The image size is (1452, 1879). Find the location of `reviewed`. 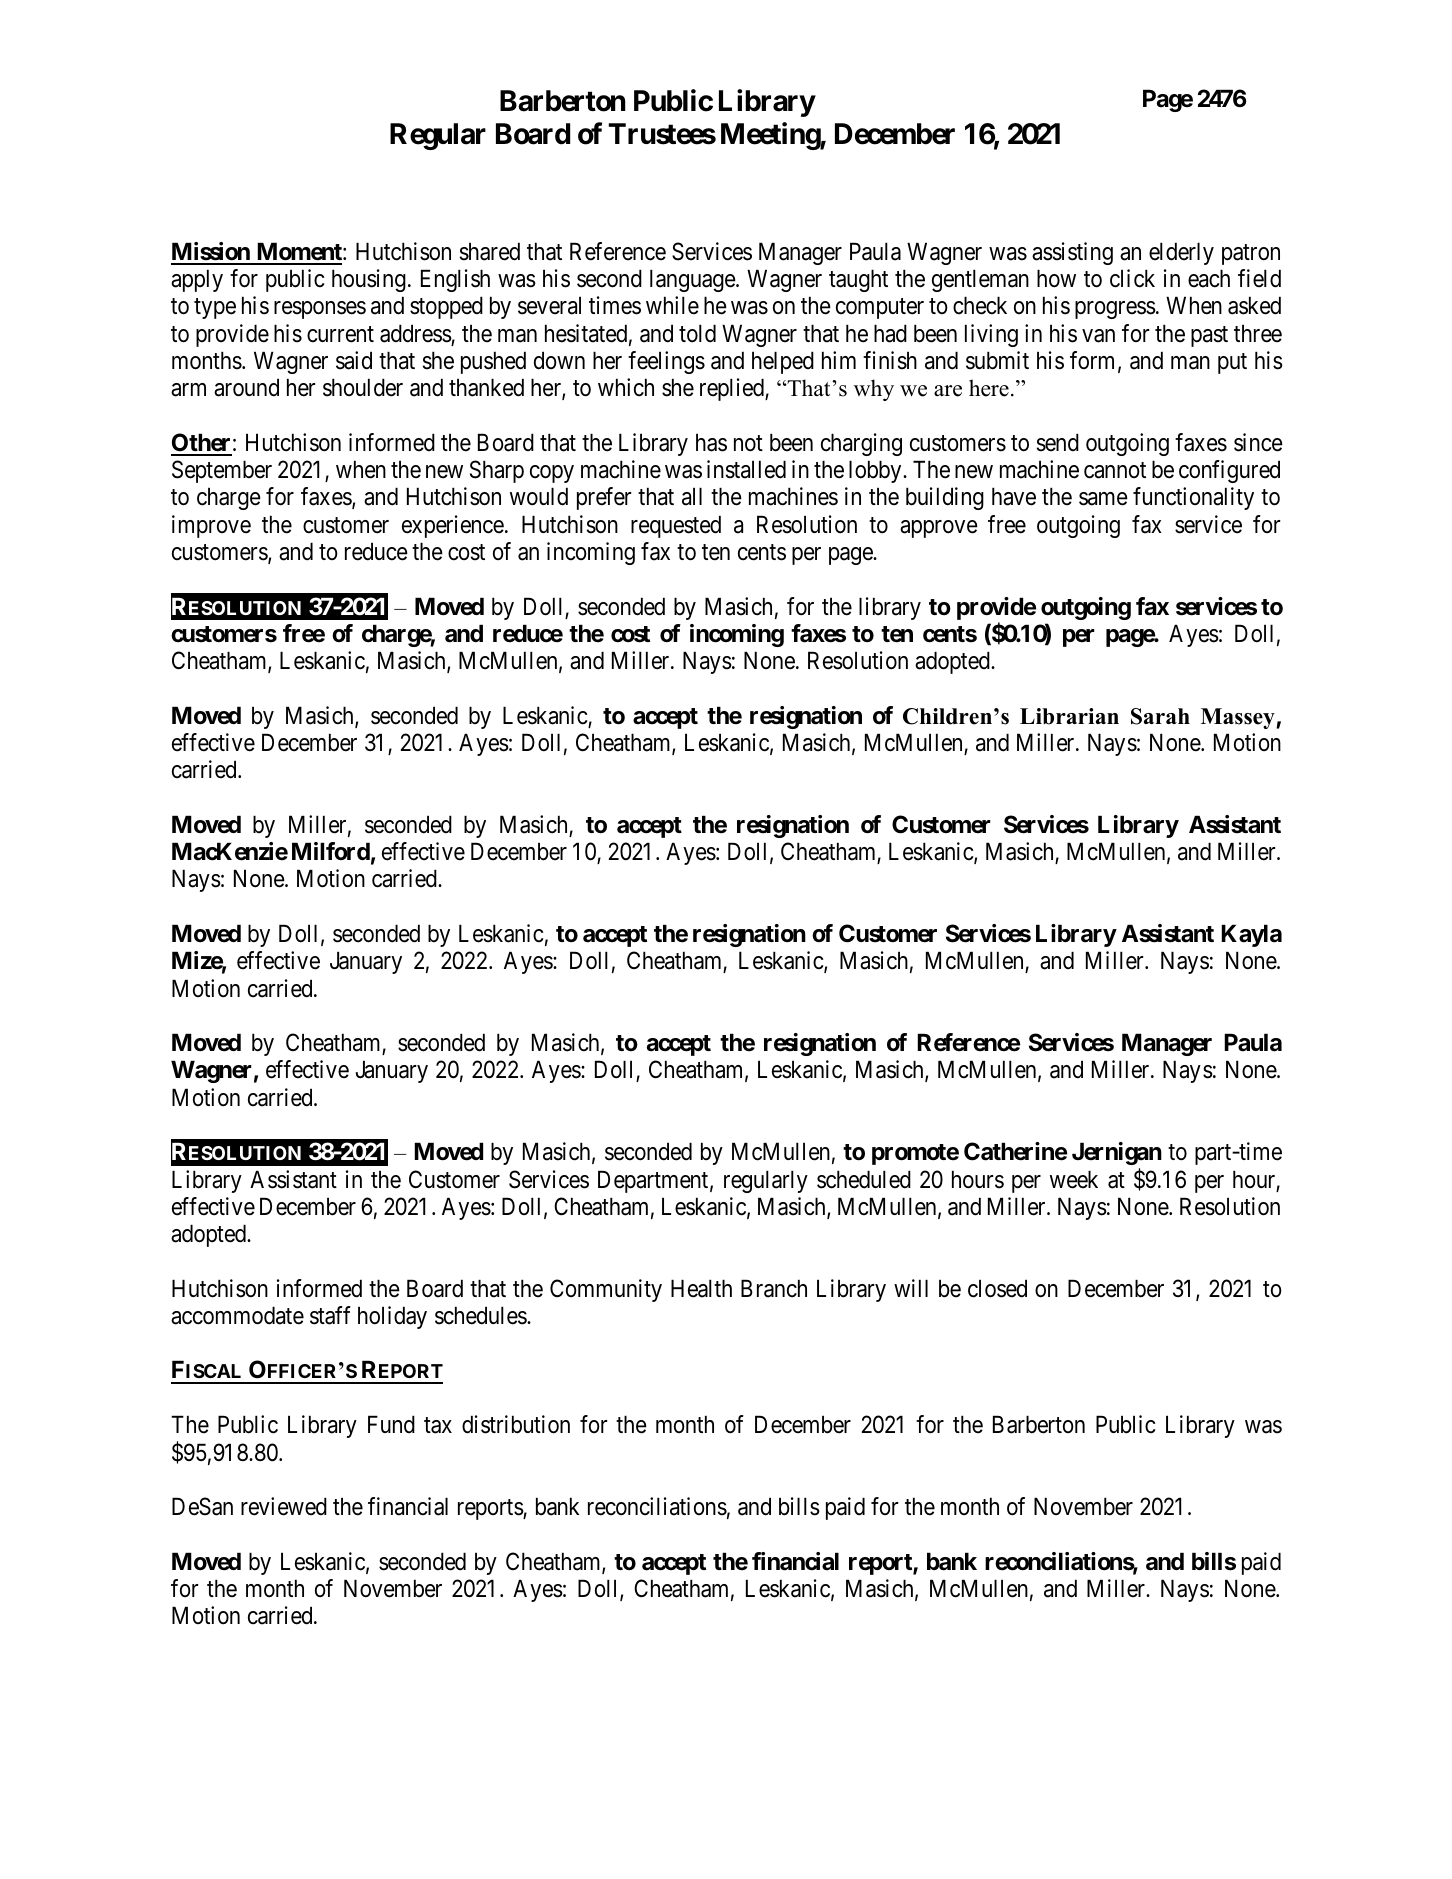

reviewed is located at coordinates (284, 1506).
